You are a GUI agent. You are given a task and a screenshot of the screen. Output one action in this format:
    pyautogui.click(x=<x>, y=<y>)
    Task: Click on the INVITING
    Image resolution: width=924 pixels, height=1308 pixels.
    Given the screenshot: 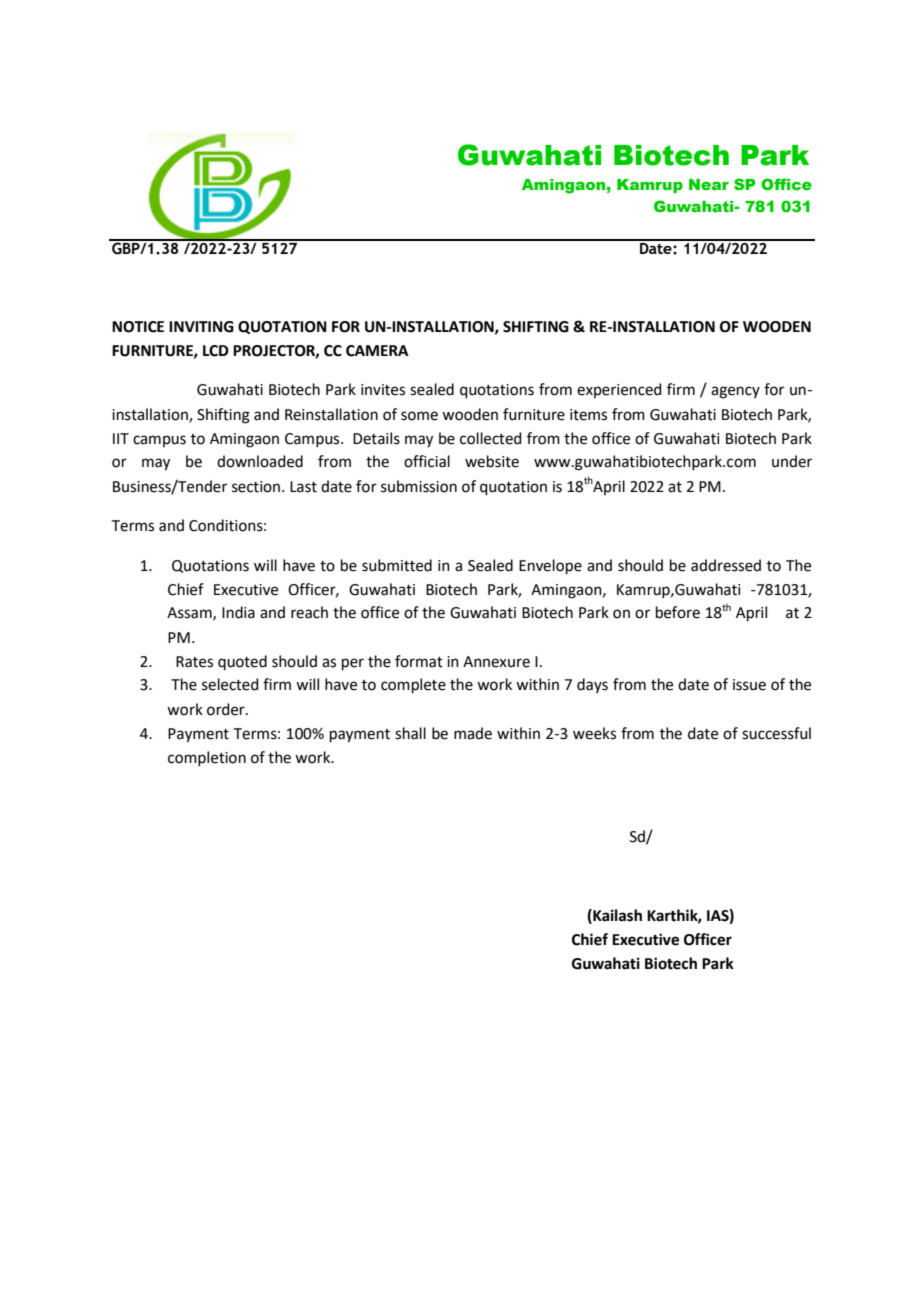 What is the action you would take?
    pyautogui.click(x=201, y=327)
